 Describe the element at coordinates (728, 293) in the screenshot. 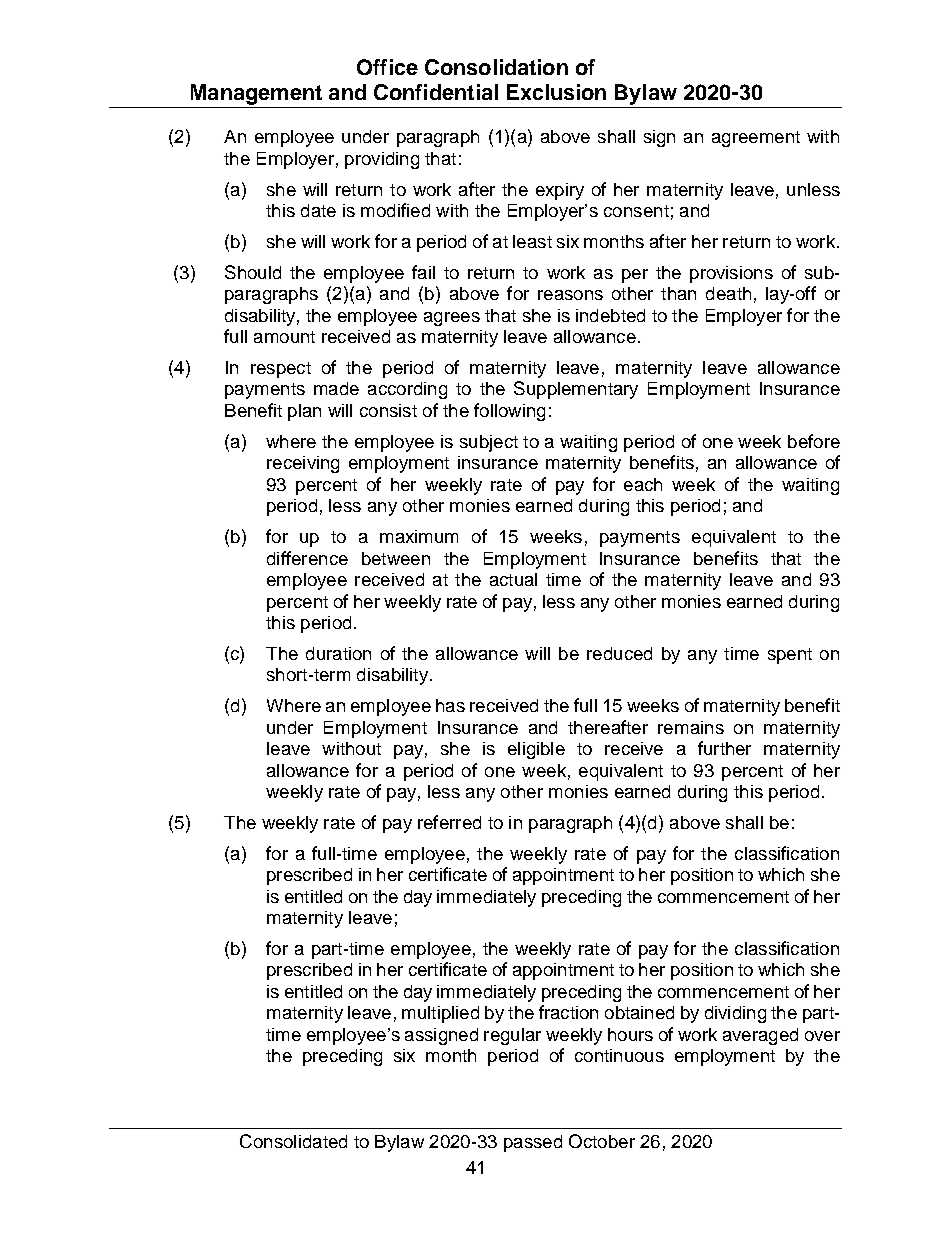

I see `death` at that location.
